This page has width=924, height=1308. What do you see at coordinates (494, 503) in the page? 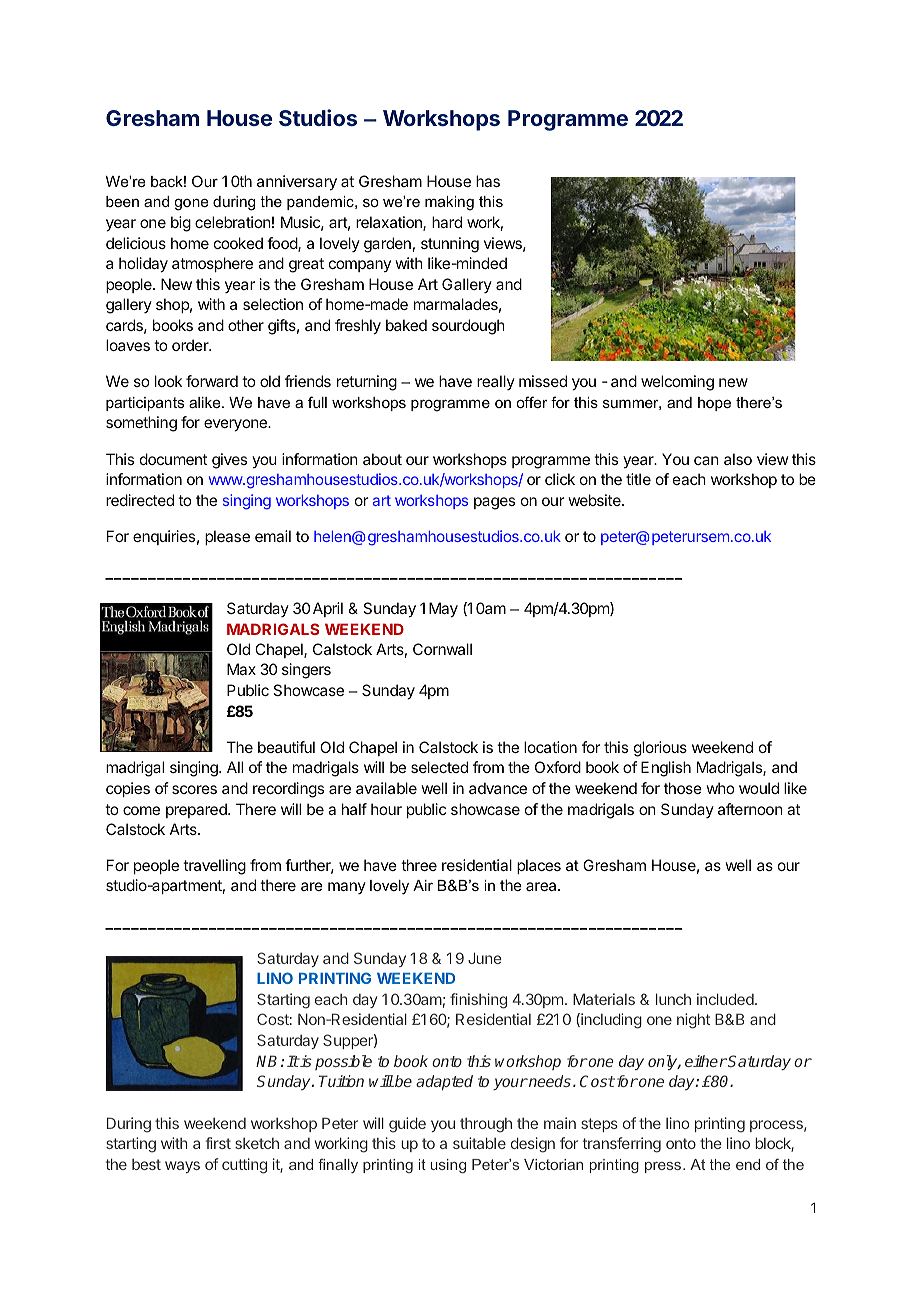
I see `pages` at bounding box center [494, 503].
